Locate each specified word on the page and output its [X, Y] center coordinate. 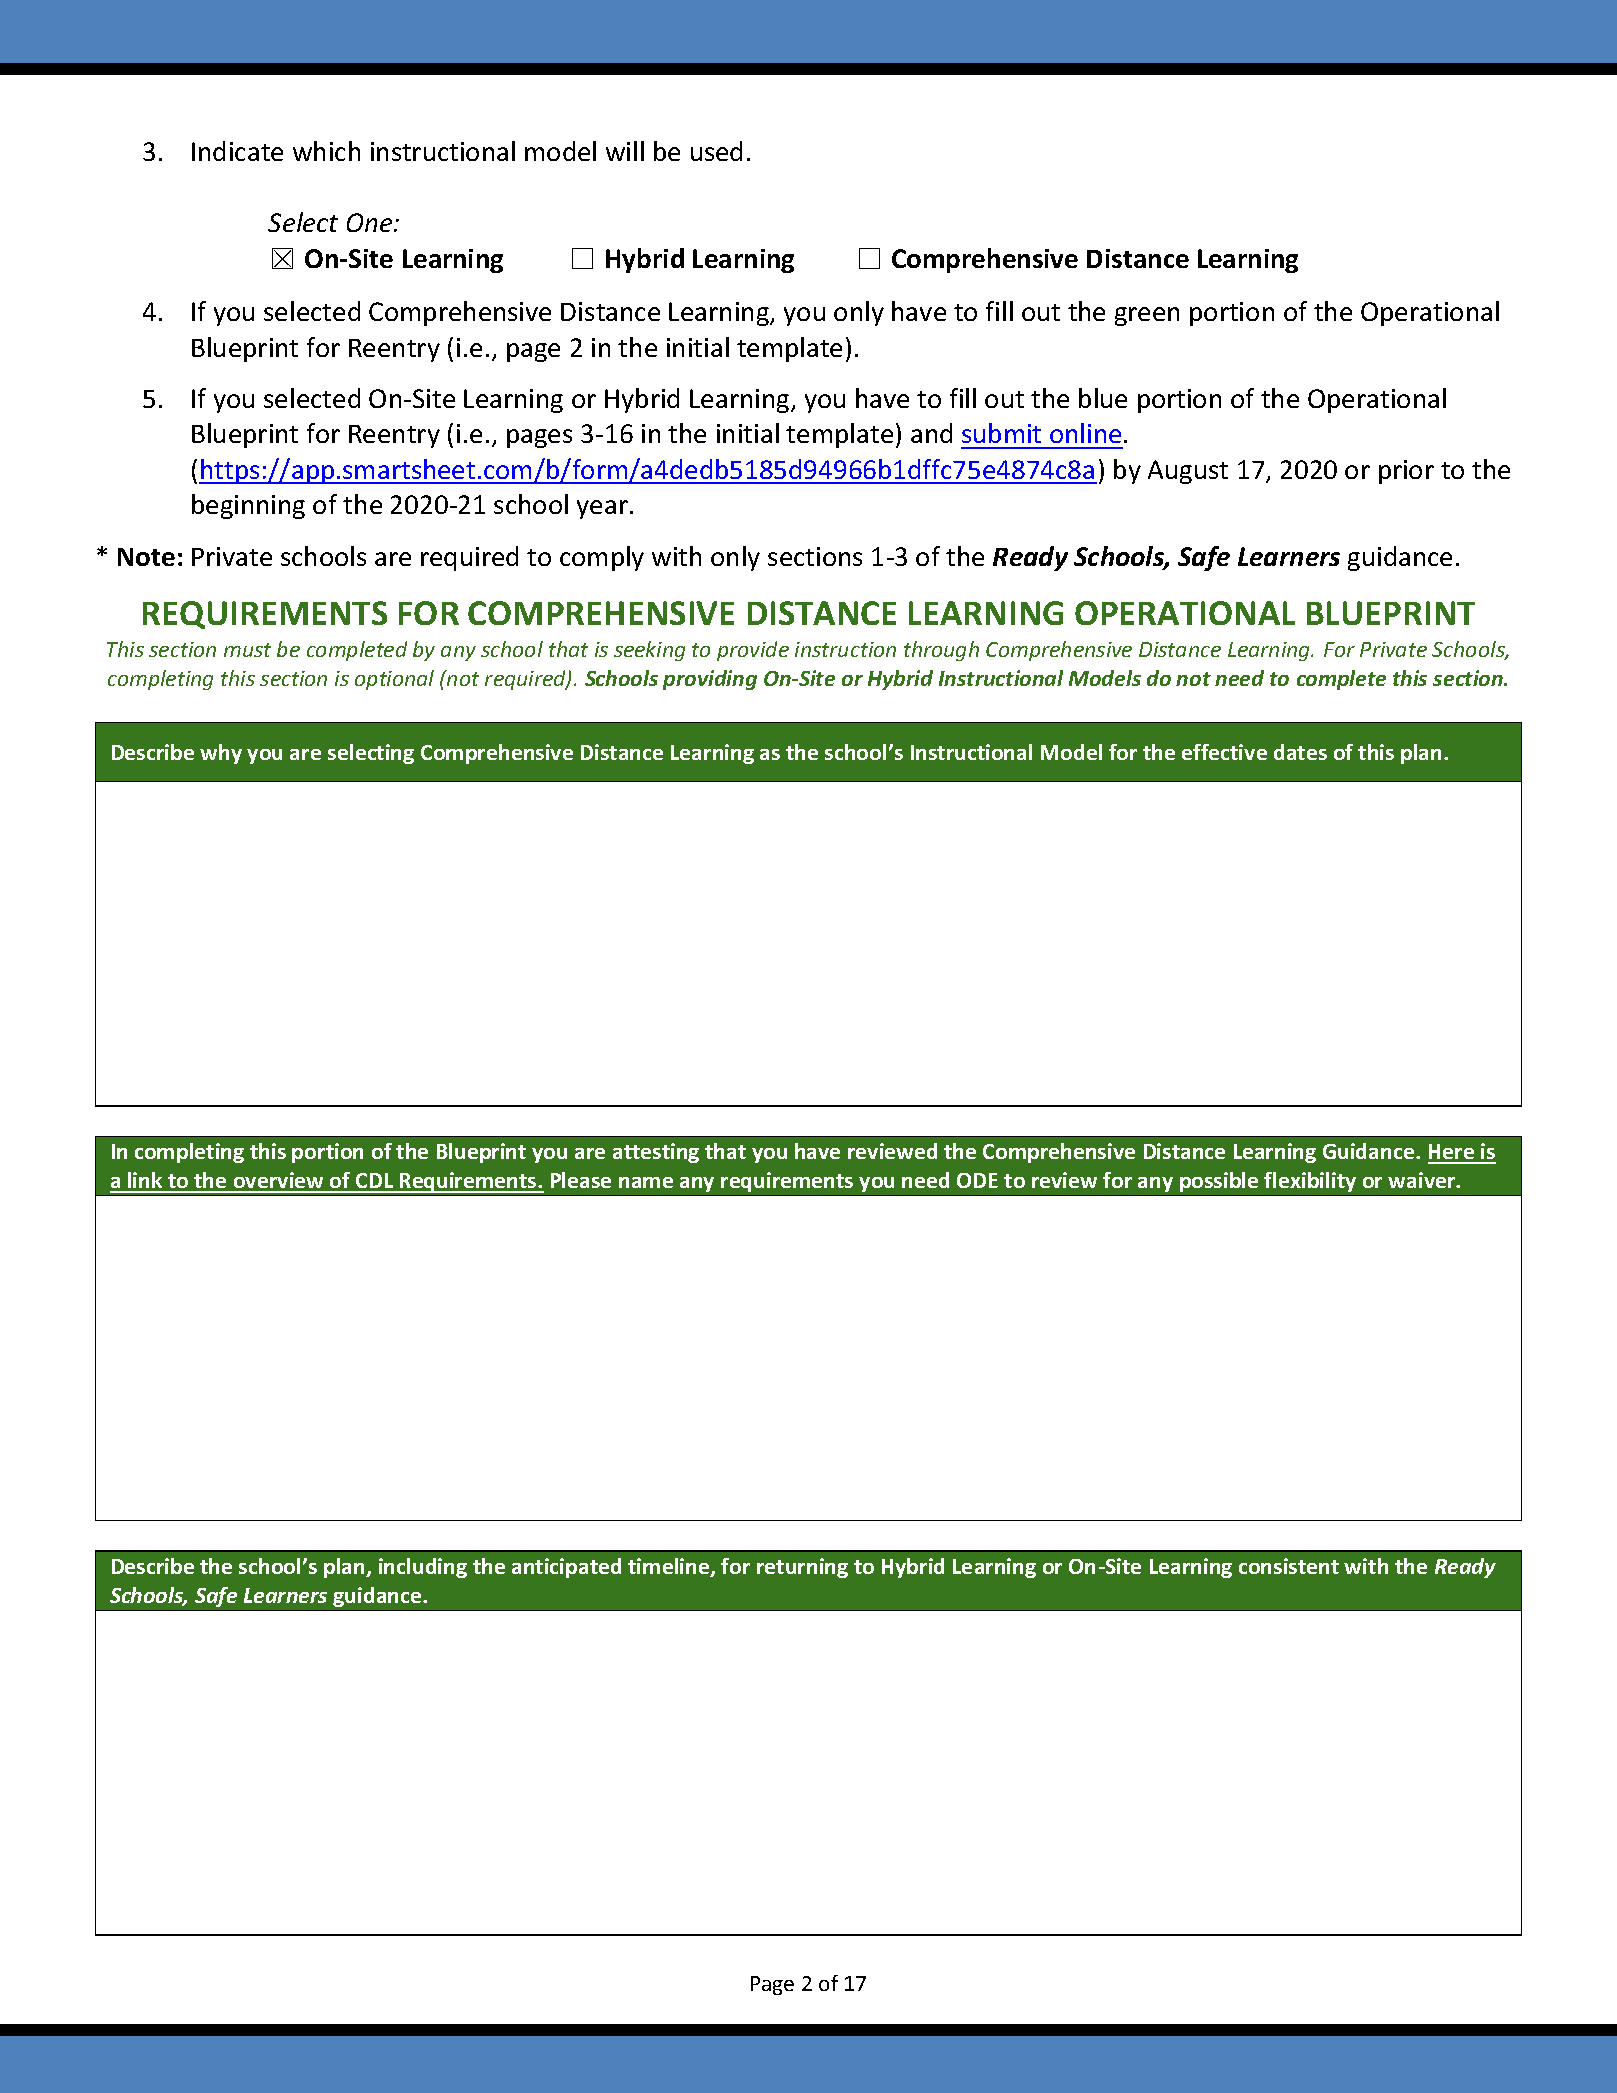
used [716, 151]
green [1147, 316]
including [423, 1568]
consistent [1289, 1566]
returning [802, 1568]
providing [710, 680]
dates [1300, 752]
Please [581, 1180]
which [326, 151]
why [221, 754]
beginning [248, 506]
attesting [656, 1153]
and [931, 433]
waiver [1423, 1180]
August [1188, 472]
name [646, 1182]
